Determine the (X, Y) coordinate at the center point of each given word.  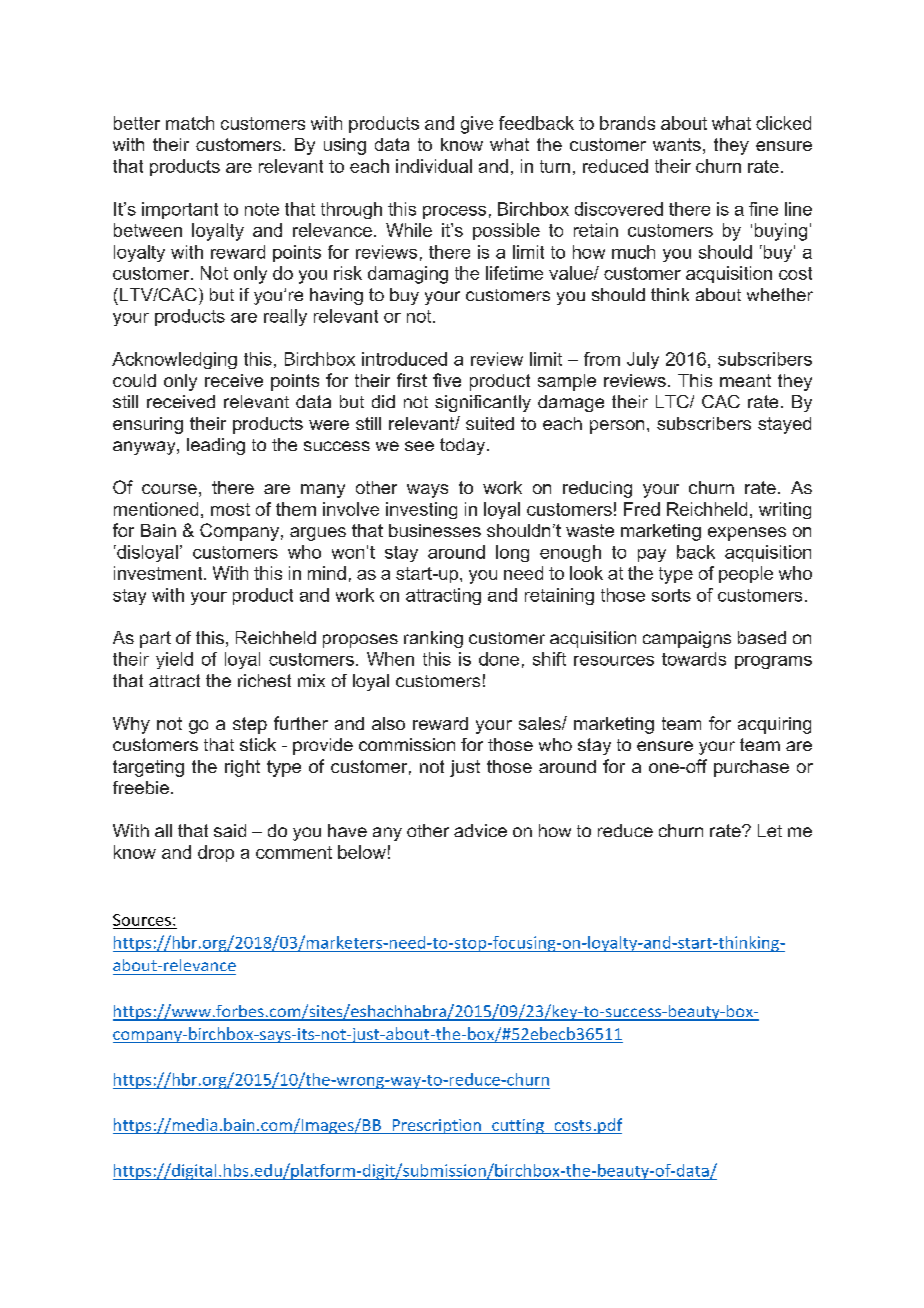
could (134, 380)
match (190, 123)
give (477, 125)
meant (745, 380)
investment (159, 573)
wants (677, 144)
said (230, 830)
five (447, 380)
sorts (671, 595)
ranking (433, 639)
